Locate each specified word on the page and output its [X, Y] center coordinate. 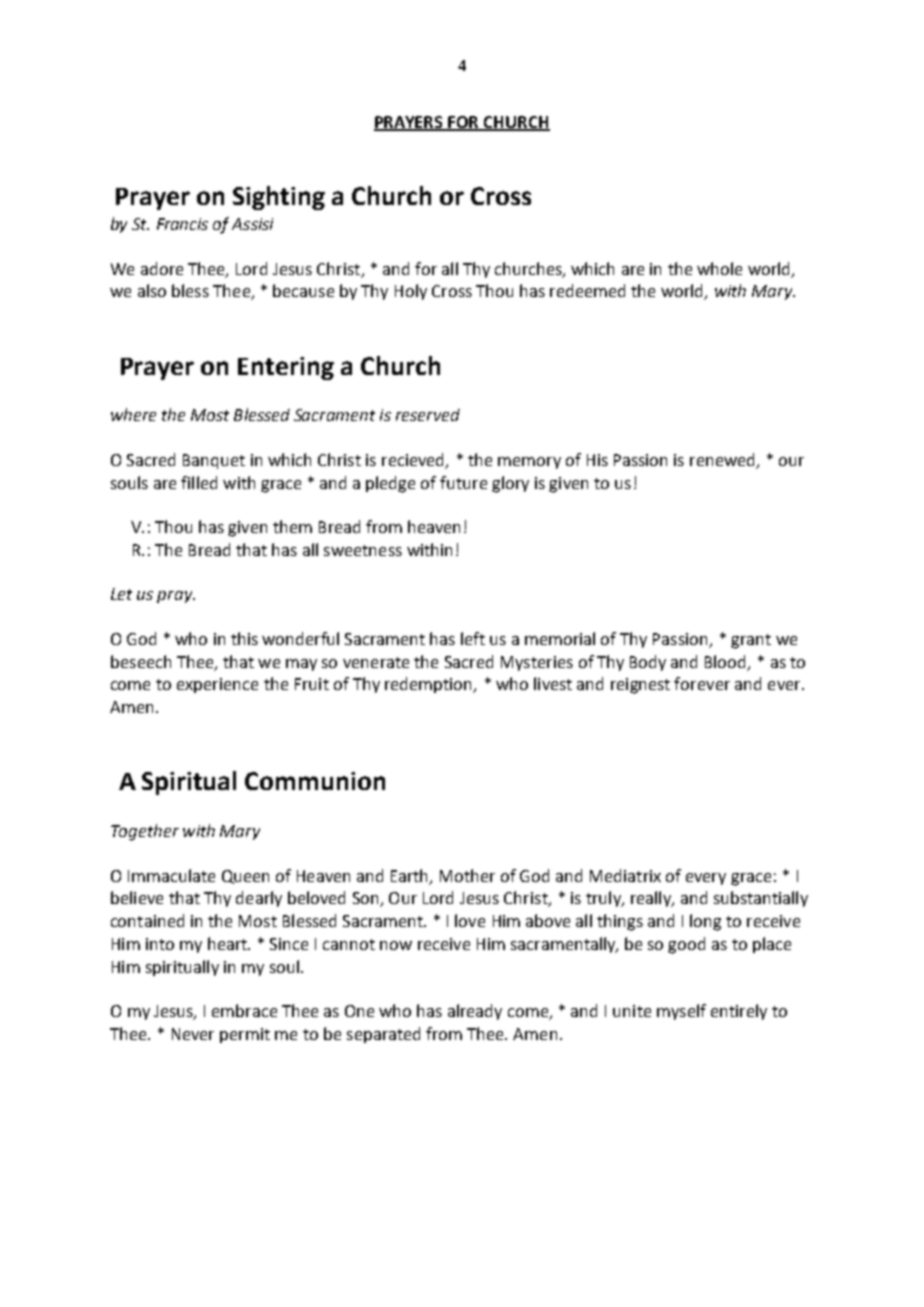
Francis [182, 224]
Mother [467, 875]
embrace [244, 1010]
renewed [723, 461]
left [473, 638]
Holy [411, 292]
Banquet [214, 461]
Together [145, 832]
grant [751, 641]
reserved [428, 415]
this [244, 638]
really [652, 899]
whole [719, 268]
